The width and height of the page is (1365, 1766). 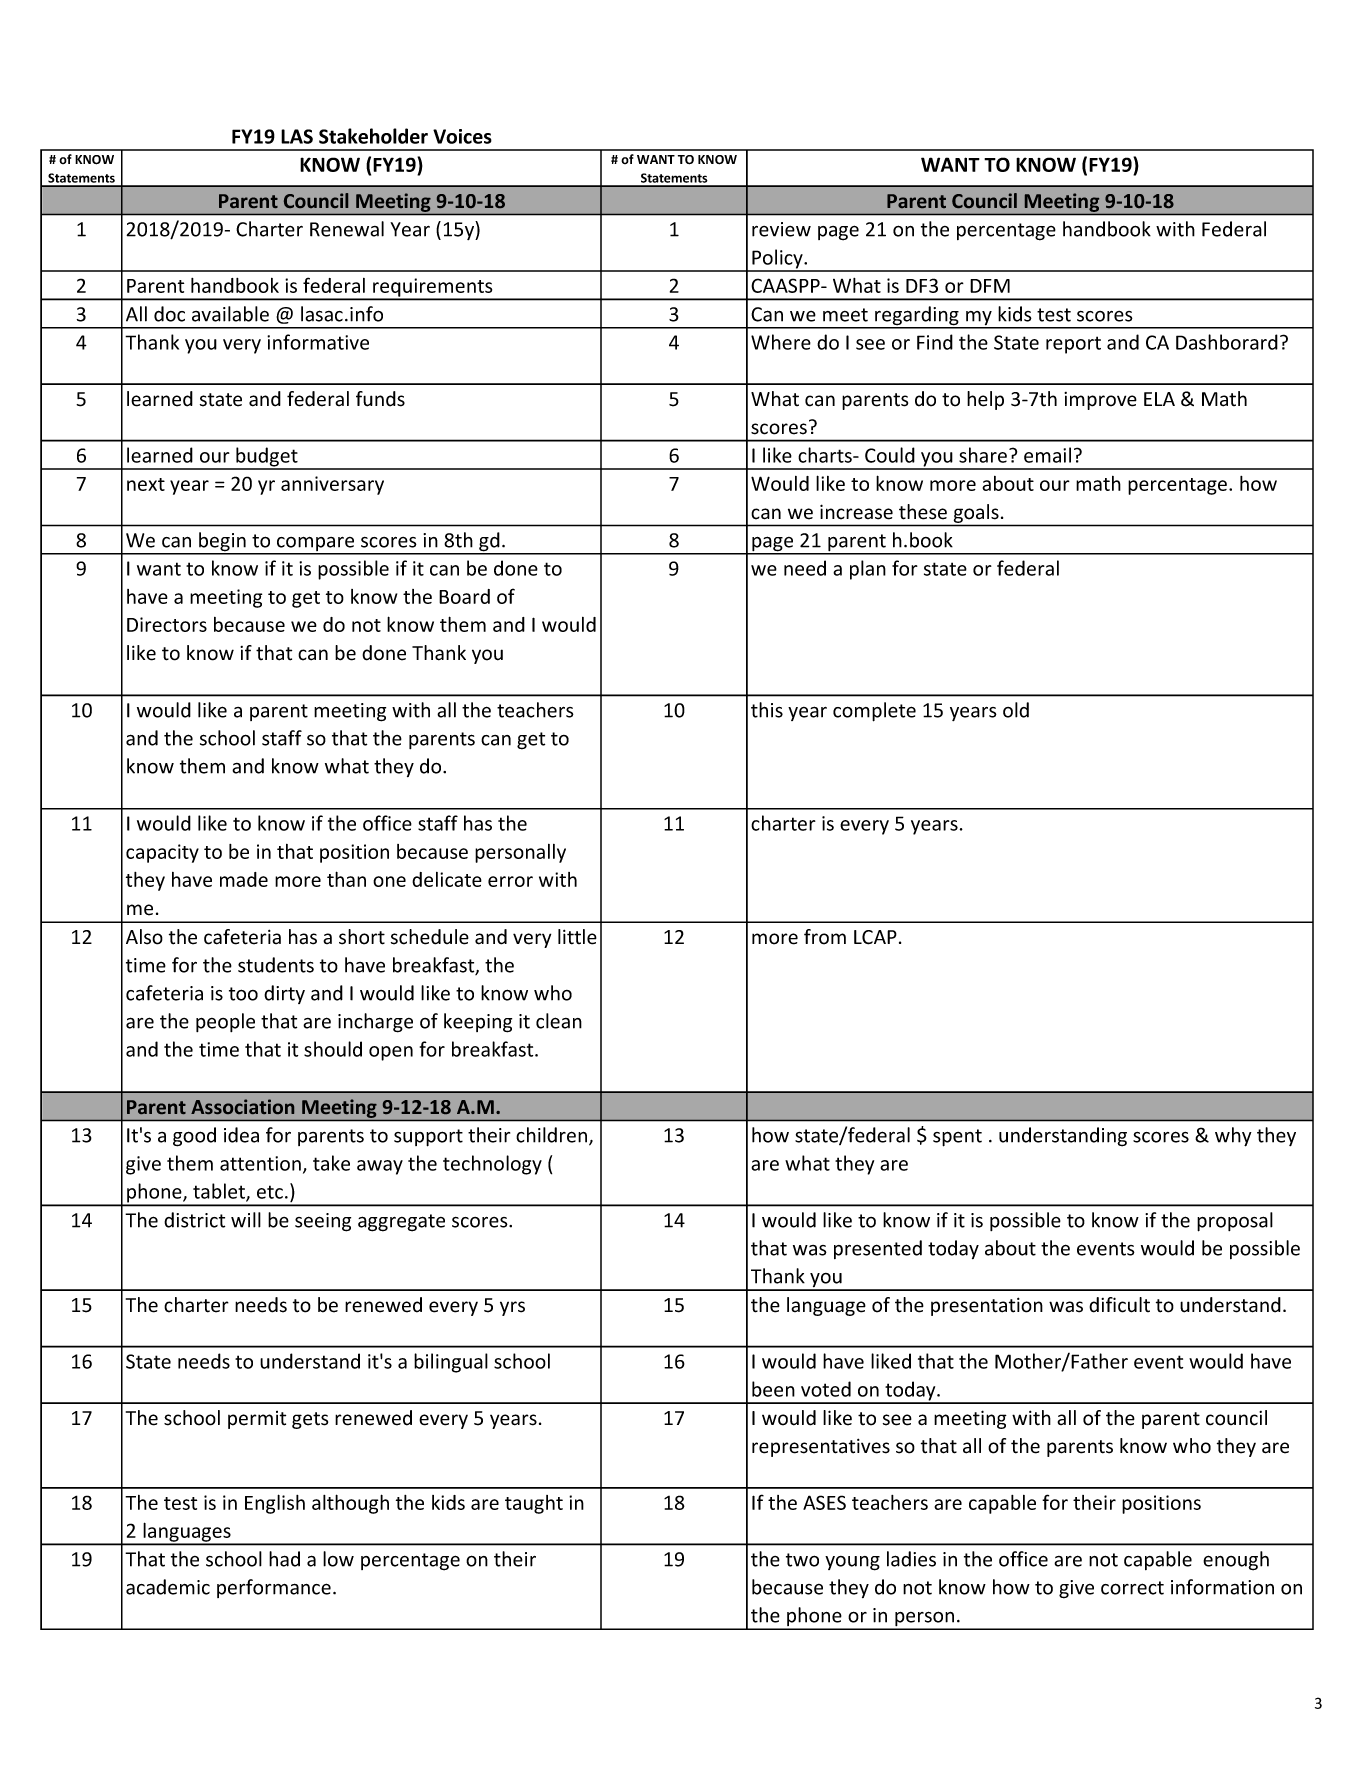 I want to click on DFM, so click(x=990, y=286).
